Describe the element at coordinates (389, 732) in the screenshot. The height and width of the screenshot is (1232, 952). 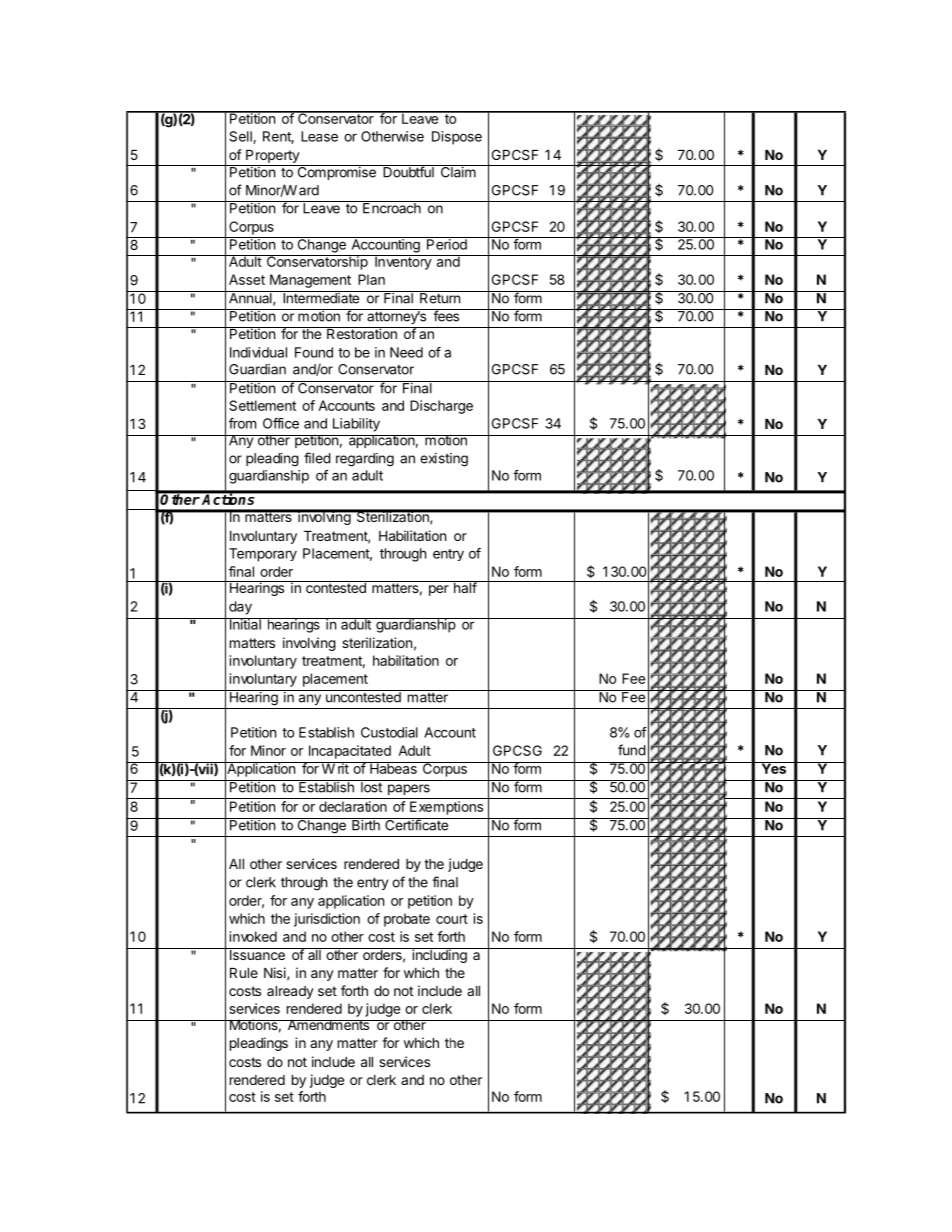
I see `Custodial` at that location.
